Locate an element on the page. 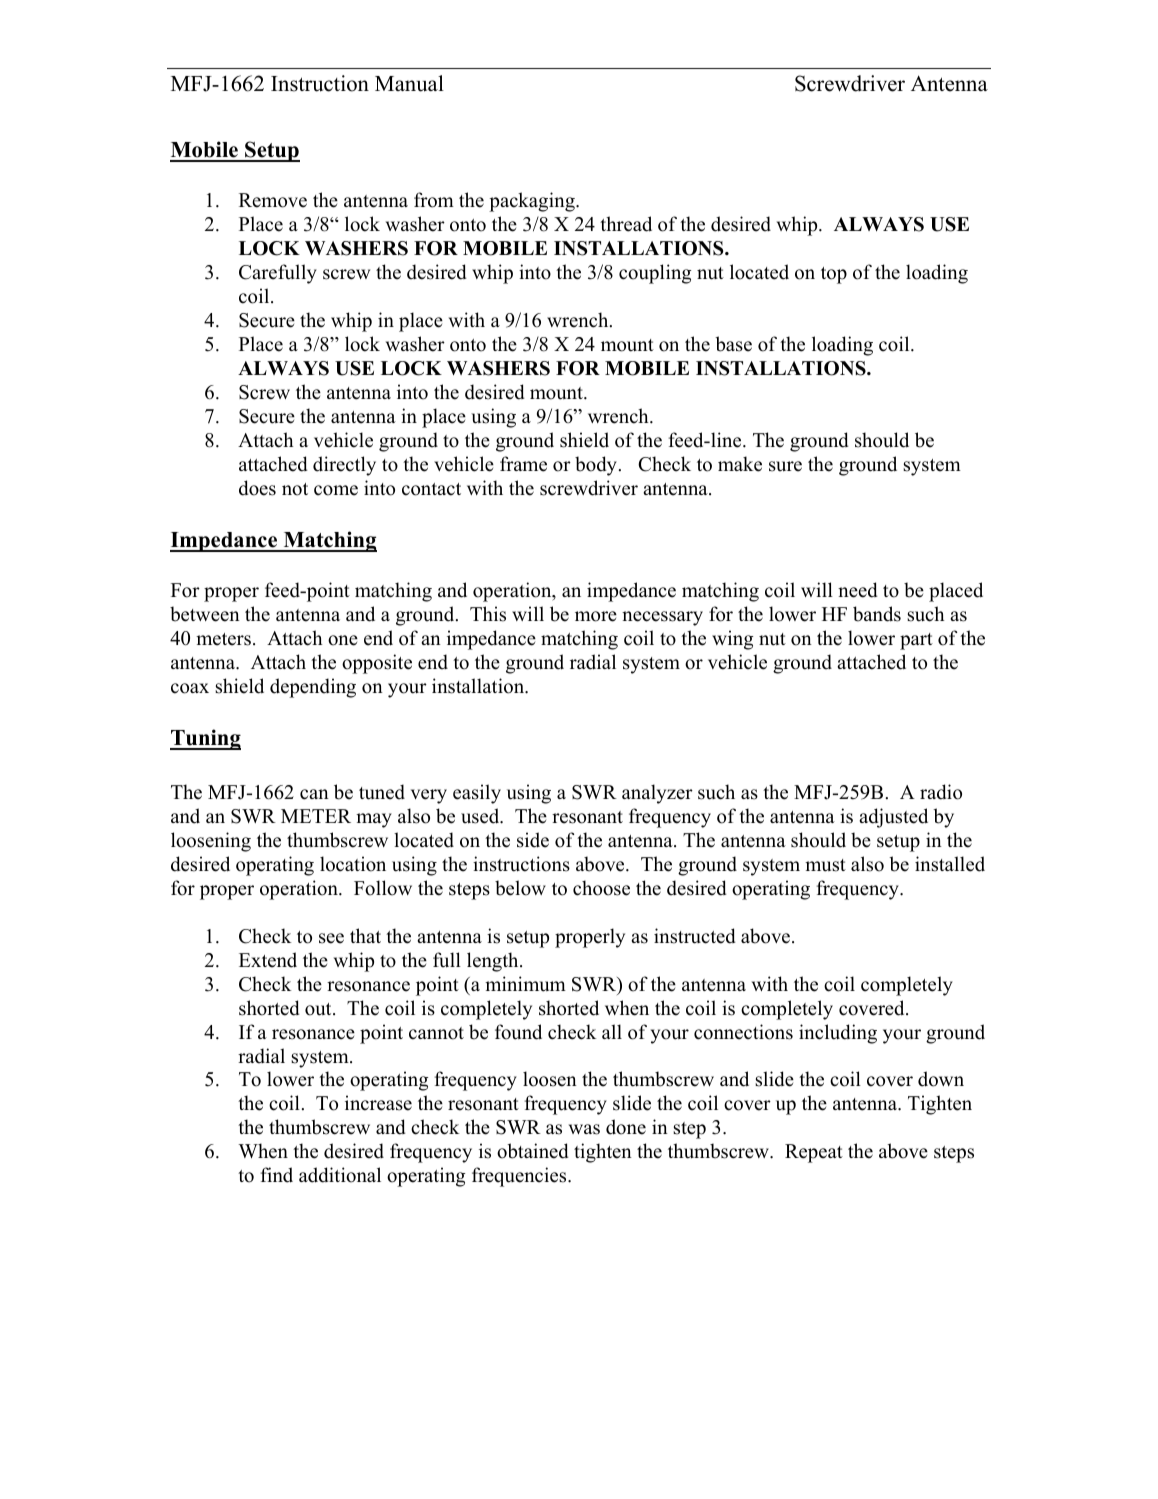 This image has width=1158, height=1499. packaging is located at coordinates (533, 202).
